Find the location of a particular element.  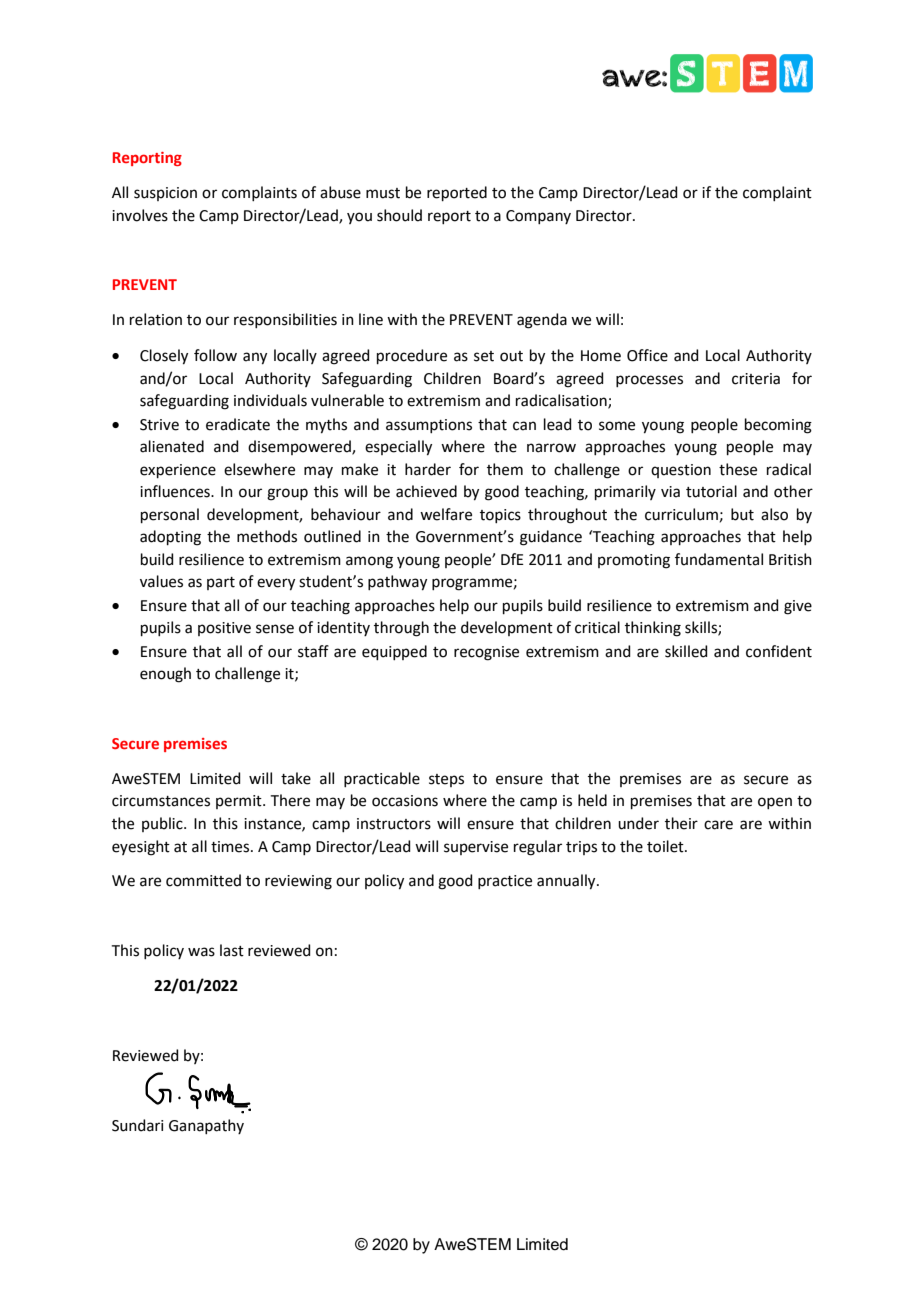

take is located at coordinates (296, 778).
